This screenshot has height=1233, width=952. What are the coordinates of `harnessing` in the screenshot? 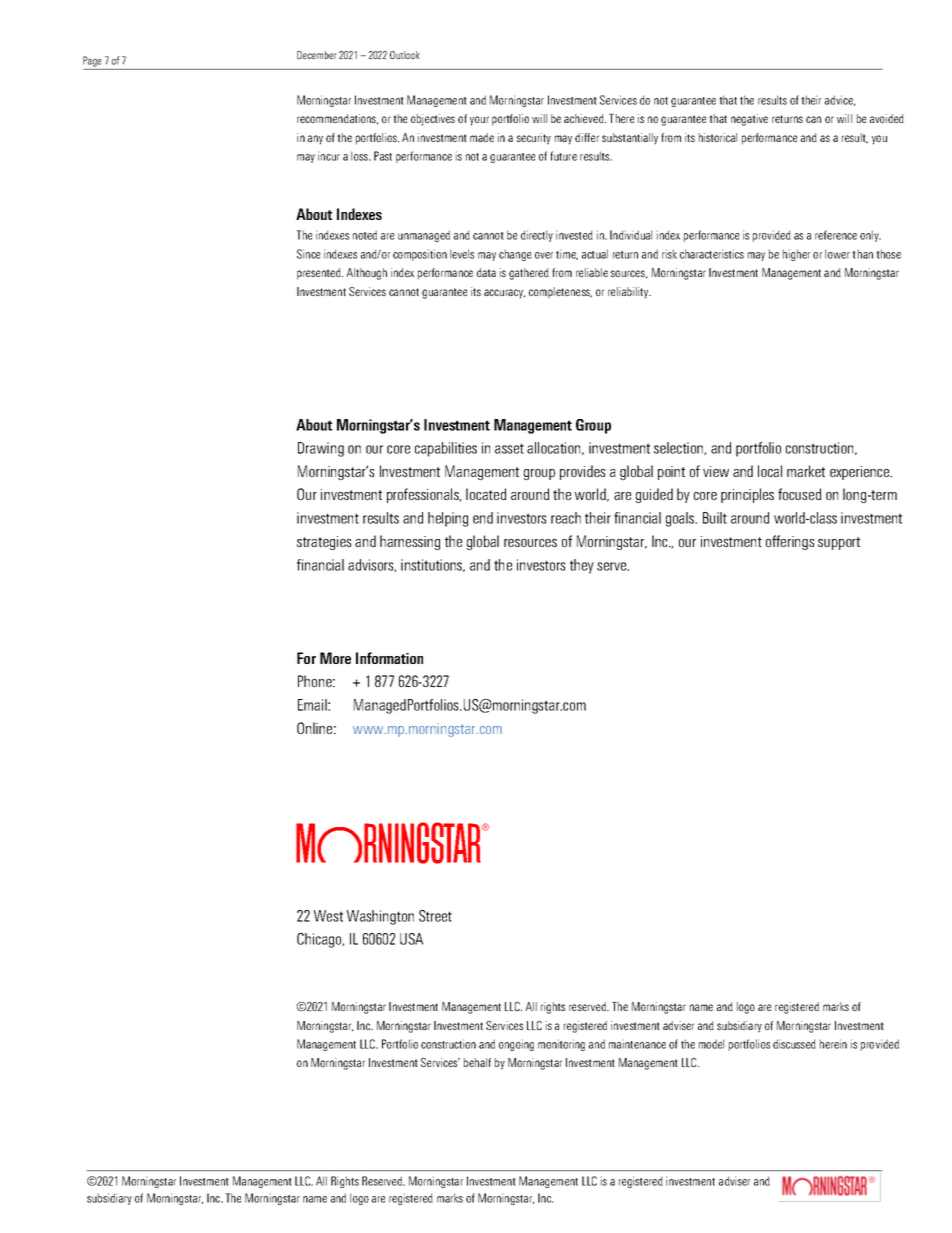 It's located at (410, 542).
